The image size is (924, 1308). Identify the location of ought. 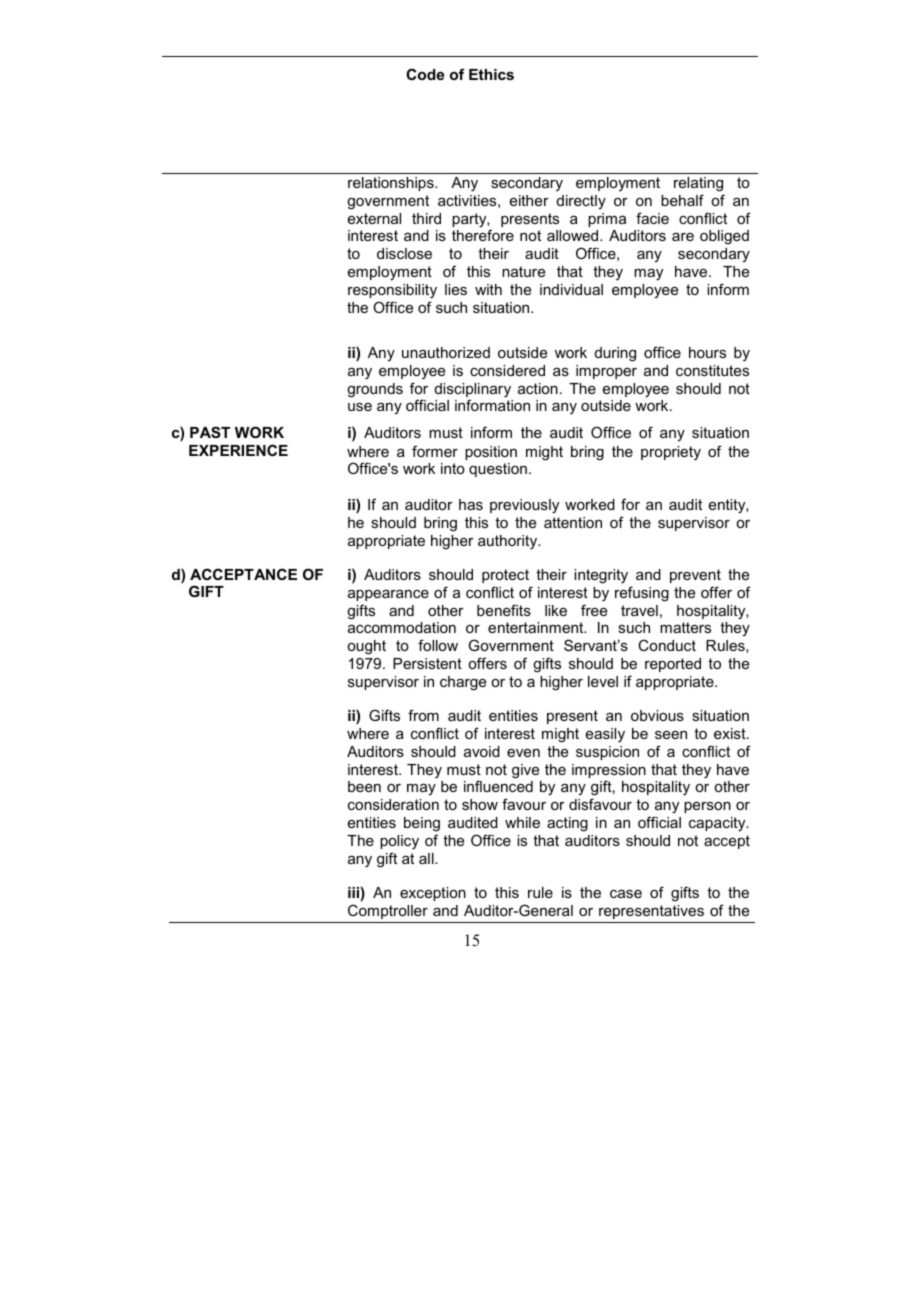
(366, 647).
